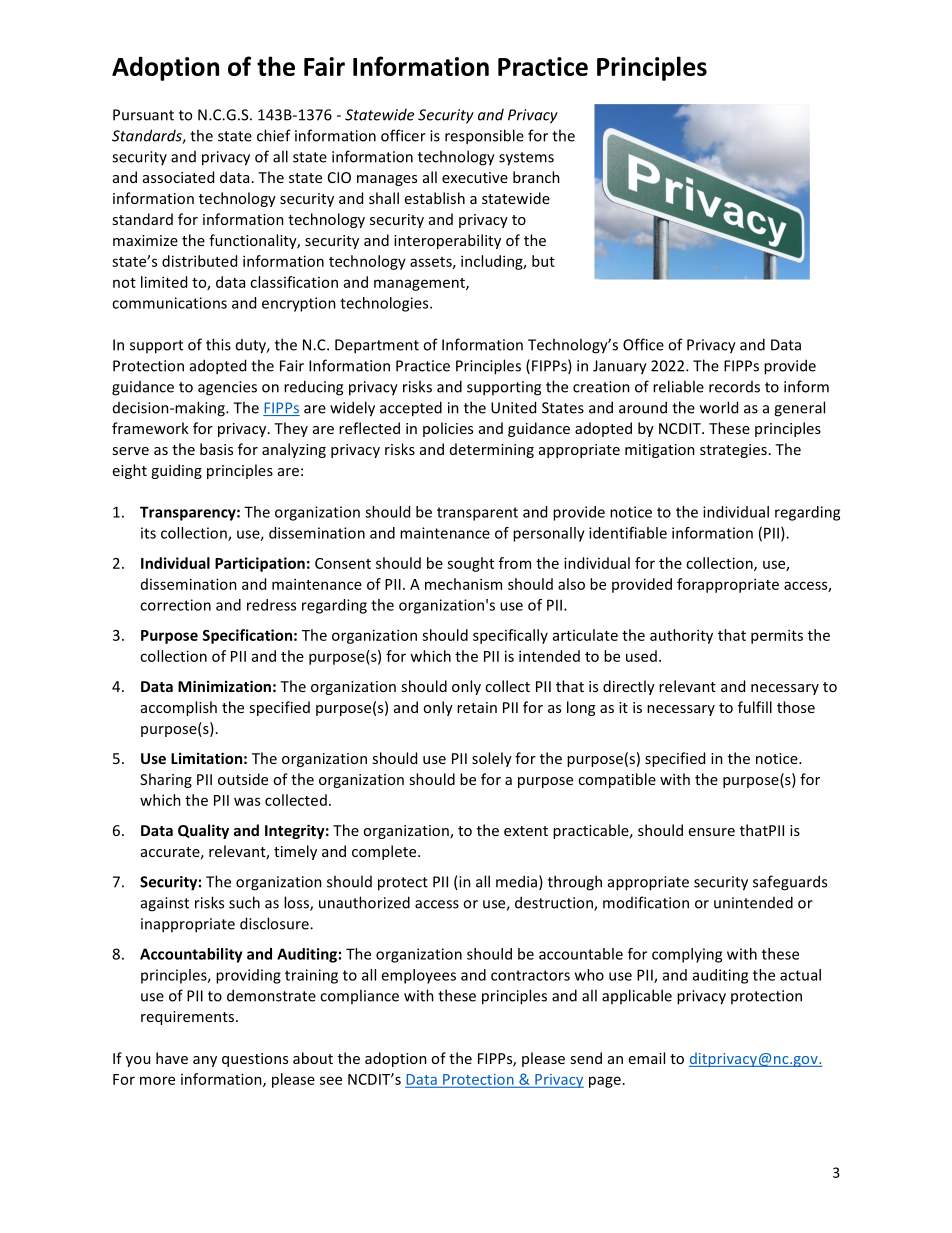  I want to click on branch, so click(536, 177).
